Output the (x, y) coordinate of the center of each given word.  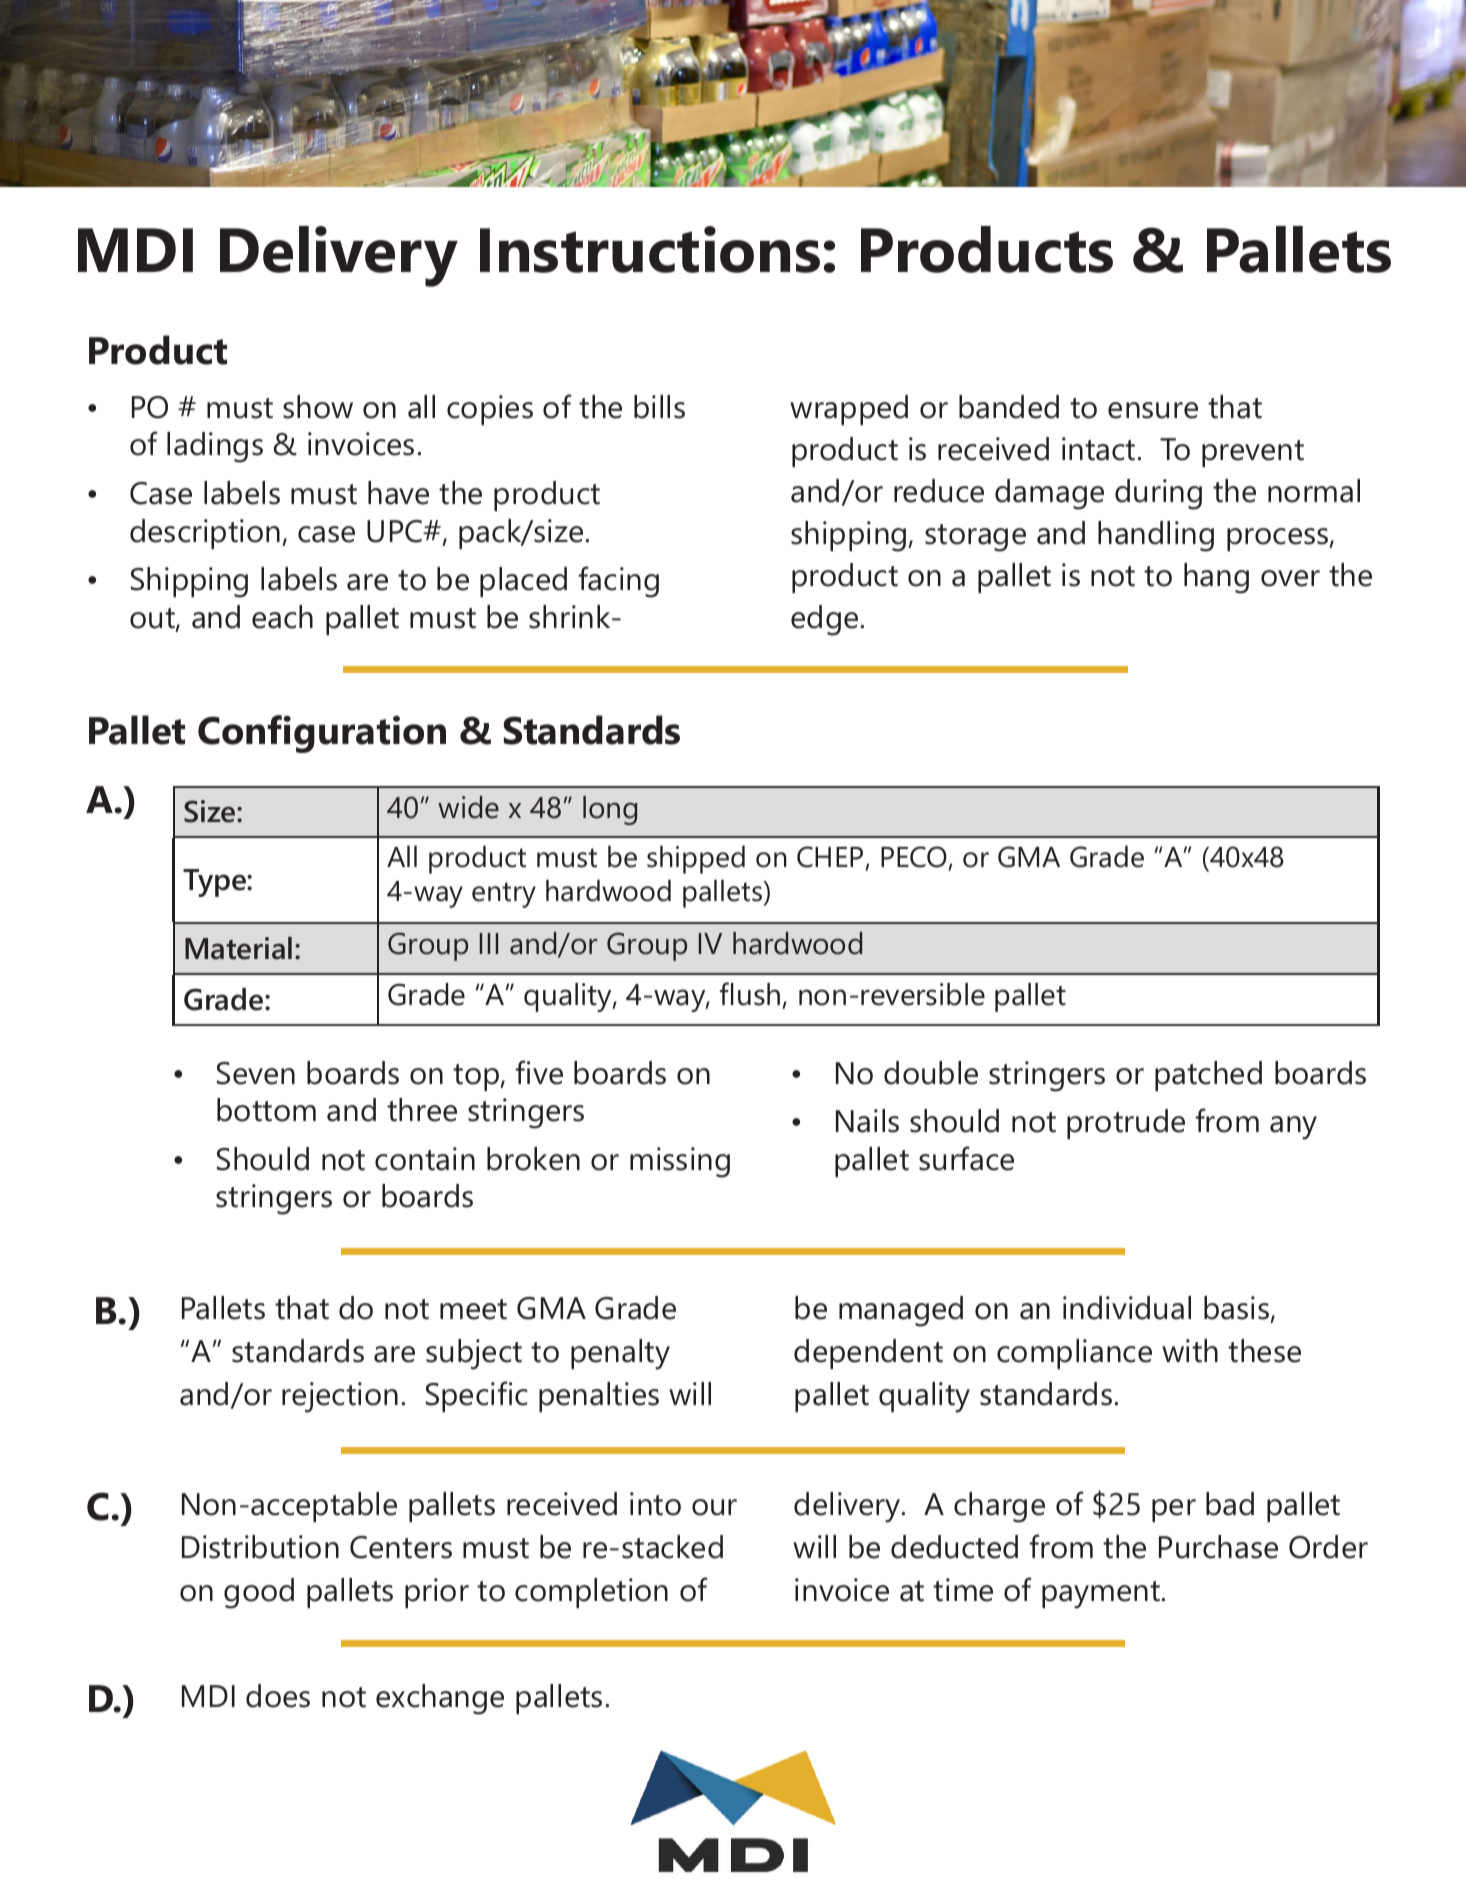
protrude (1126, 1124)
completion (591, 1593)
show (318, 407)
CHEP (830, 857)
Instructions (650, 249)
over (1290, 578)
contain (425, 1159)
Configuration (322, 734)
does (278, 1696)
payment (1102, 1595)
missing (680, 1162)
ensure (1153, 410)
